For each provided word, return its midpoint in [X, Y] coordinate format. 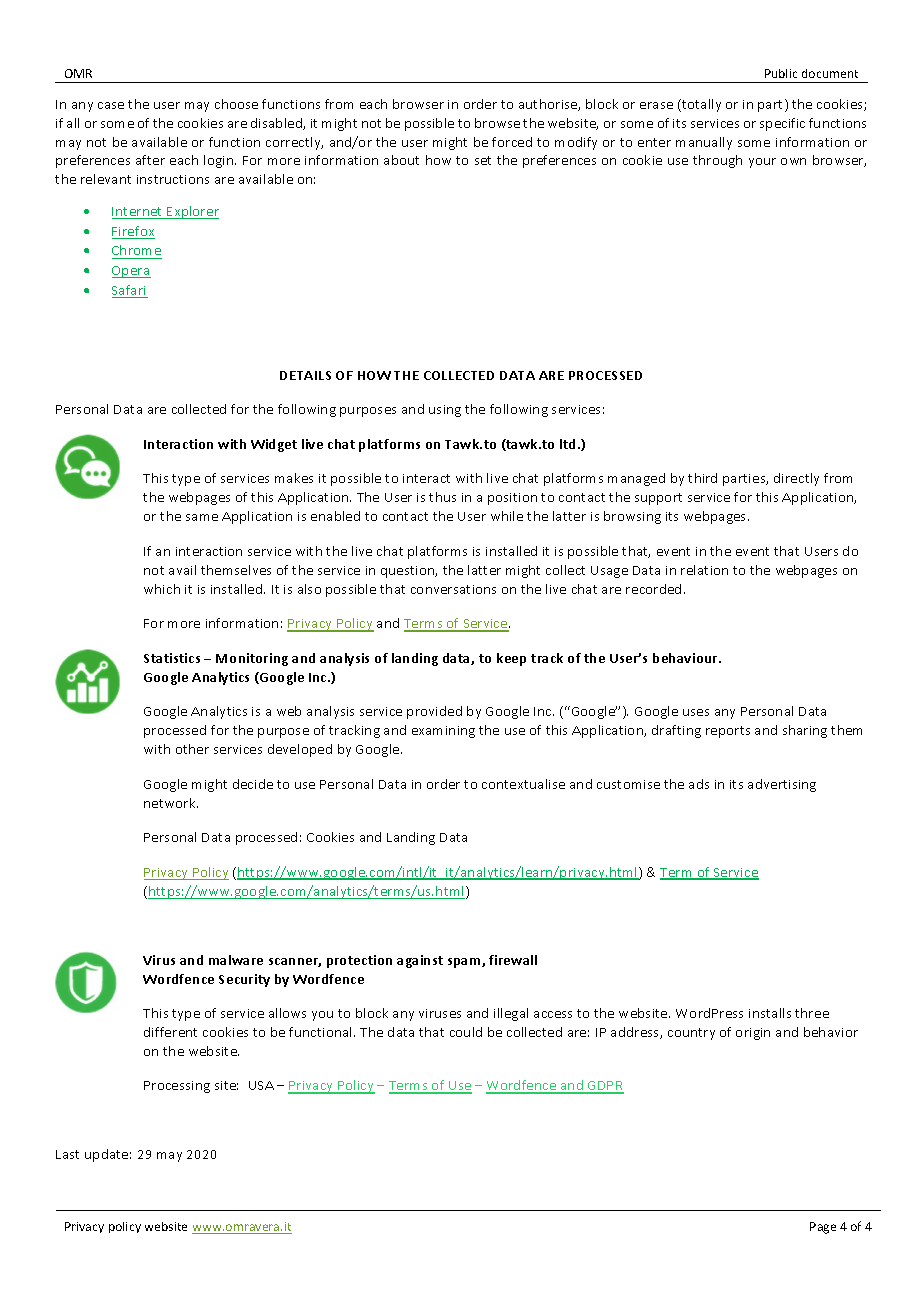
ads [699, 784]
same [202, 517]
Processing [177, 1087]
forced [512, 142]
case [111, 105]
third [702, 478]
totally [700, 105]
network [171, 803]
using [445, 411]
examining [443, 732]
